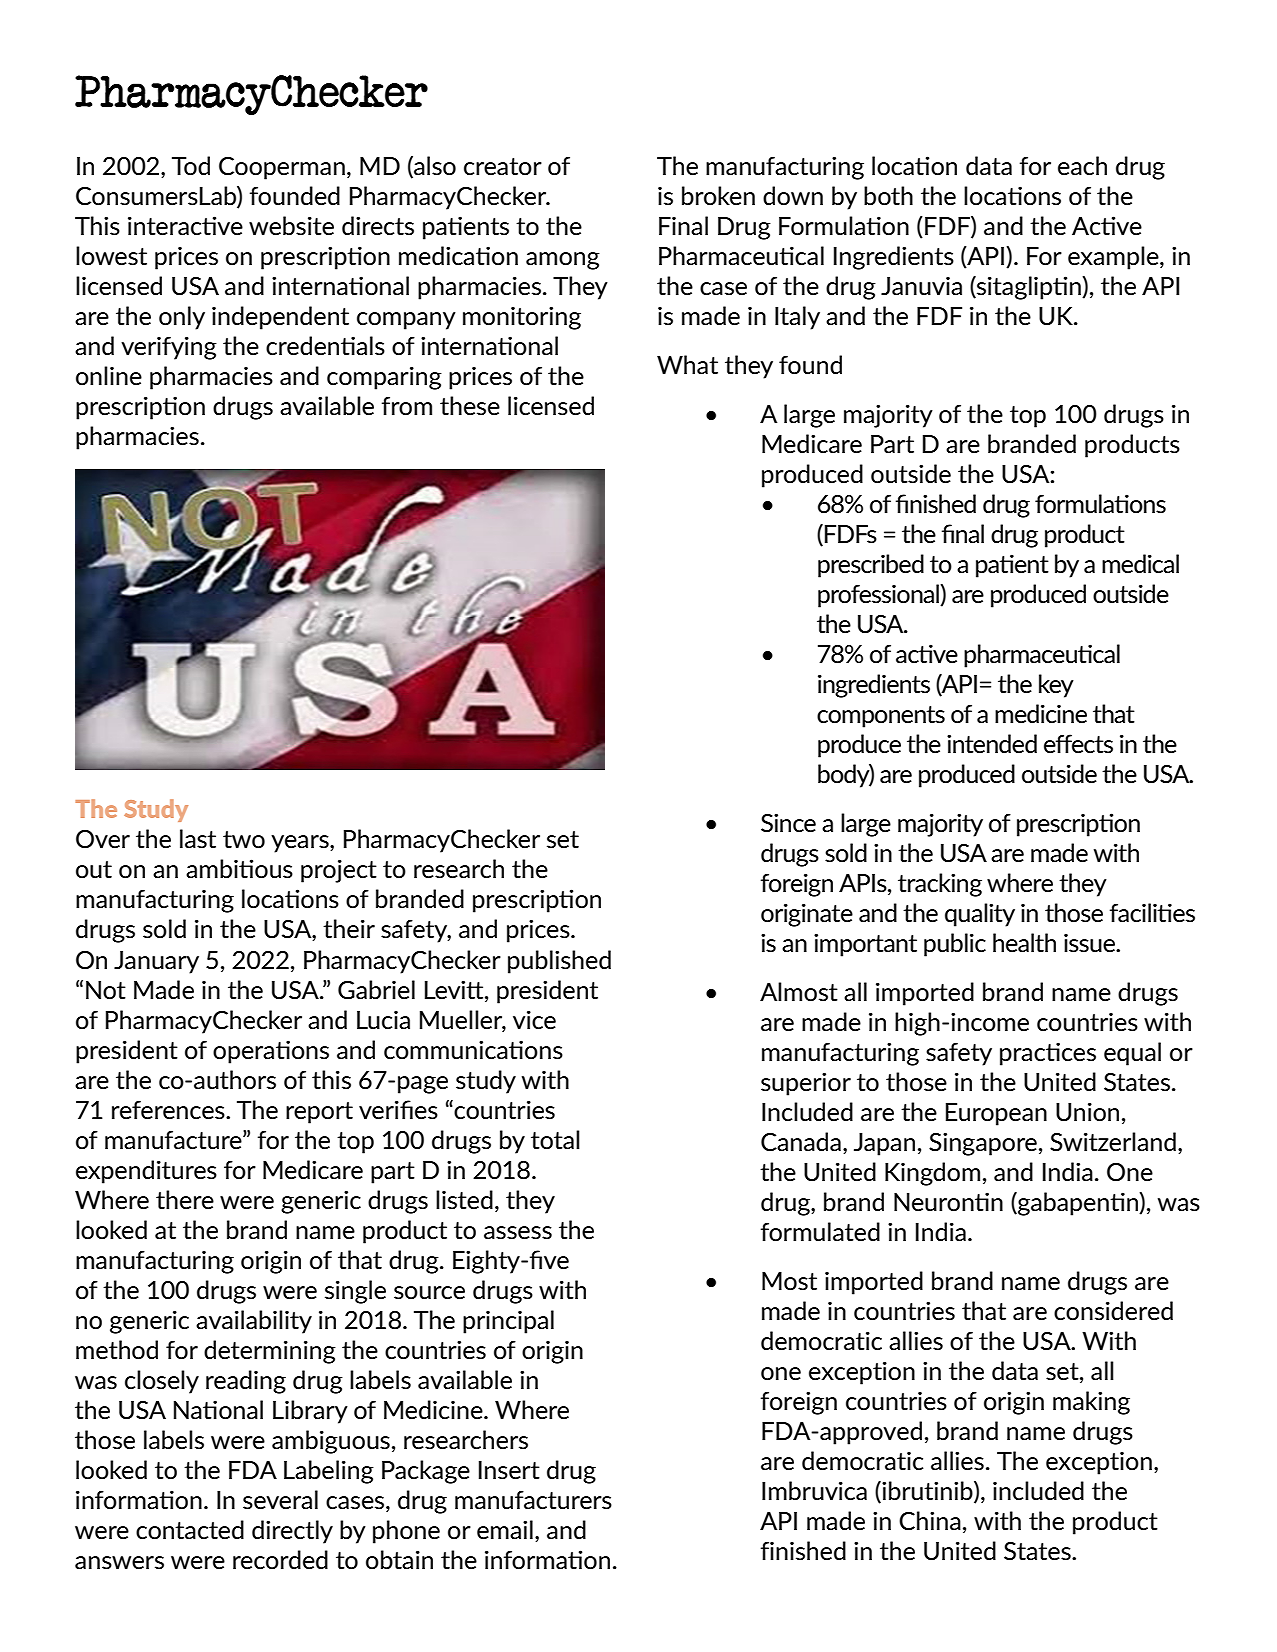 The width and height of the image is (1277, 1652). What do you see at coordinates (1048, 1054) in the image?
I see `practices` at bounding box center [1048, 1054].
